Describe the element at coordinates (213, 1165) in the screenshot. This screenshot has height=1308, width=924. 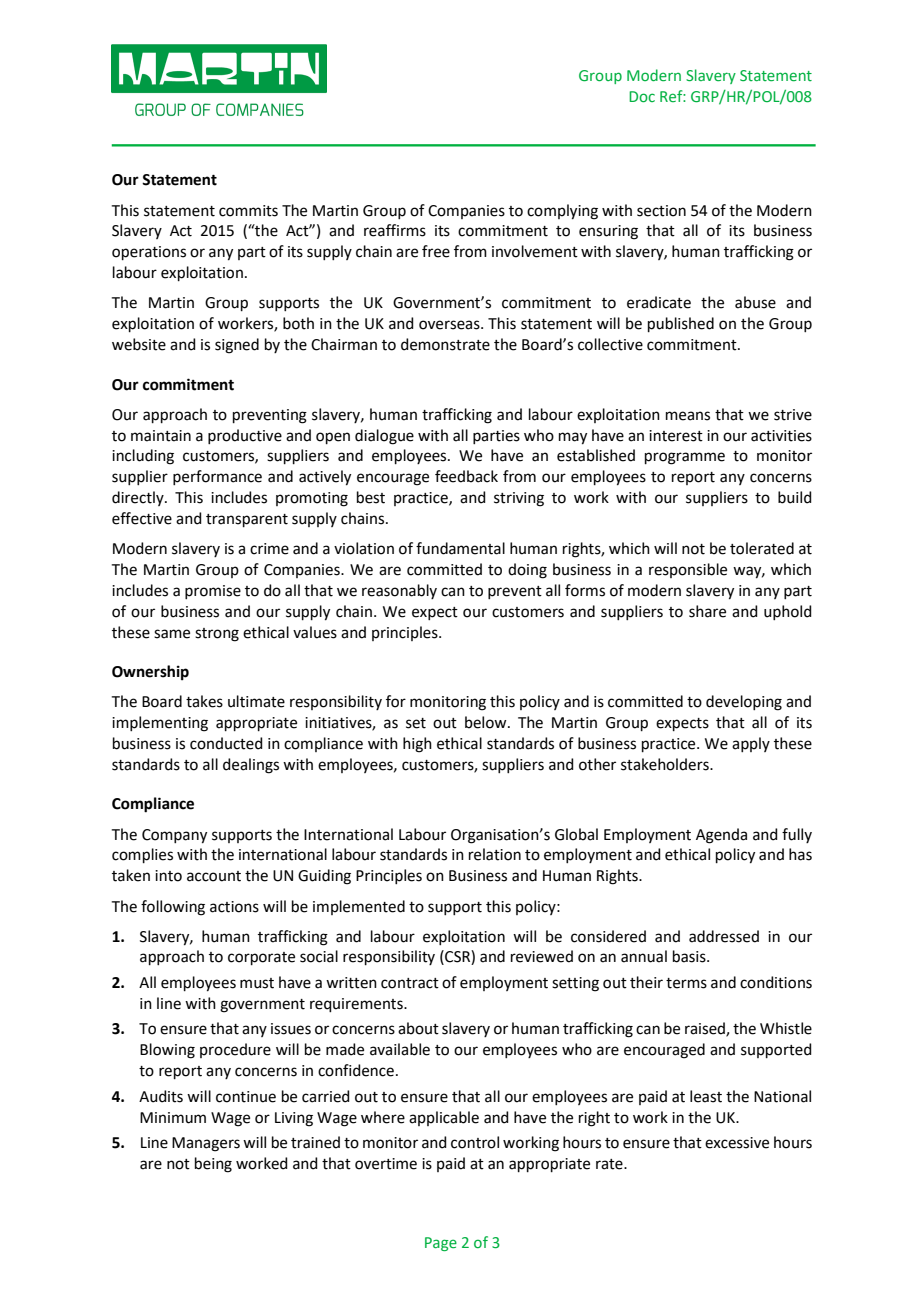
I see `being` at that location.
